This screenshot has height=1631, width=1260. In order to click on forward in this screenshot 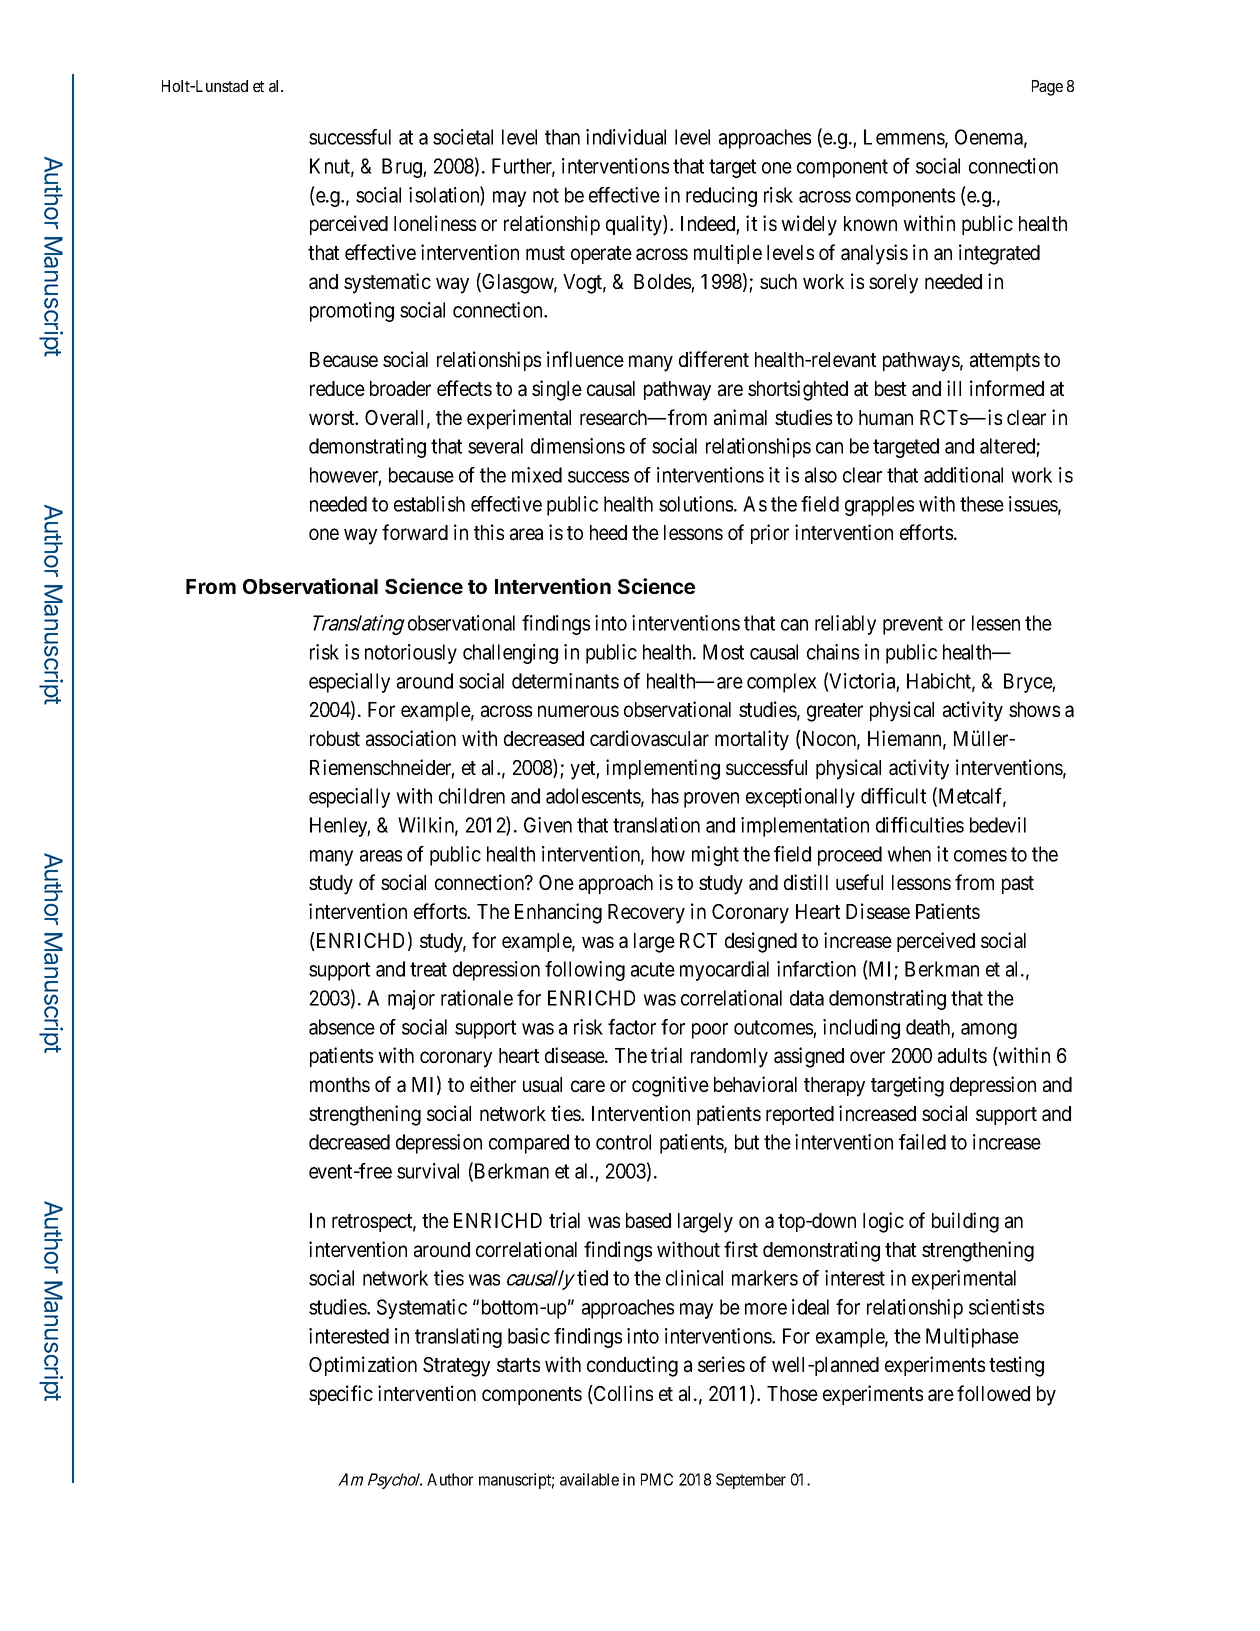, I will do `click(415, 532)`.
